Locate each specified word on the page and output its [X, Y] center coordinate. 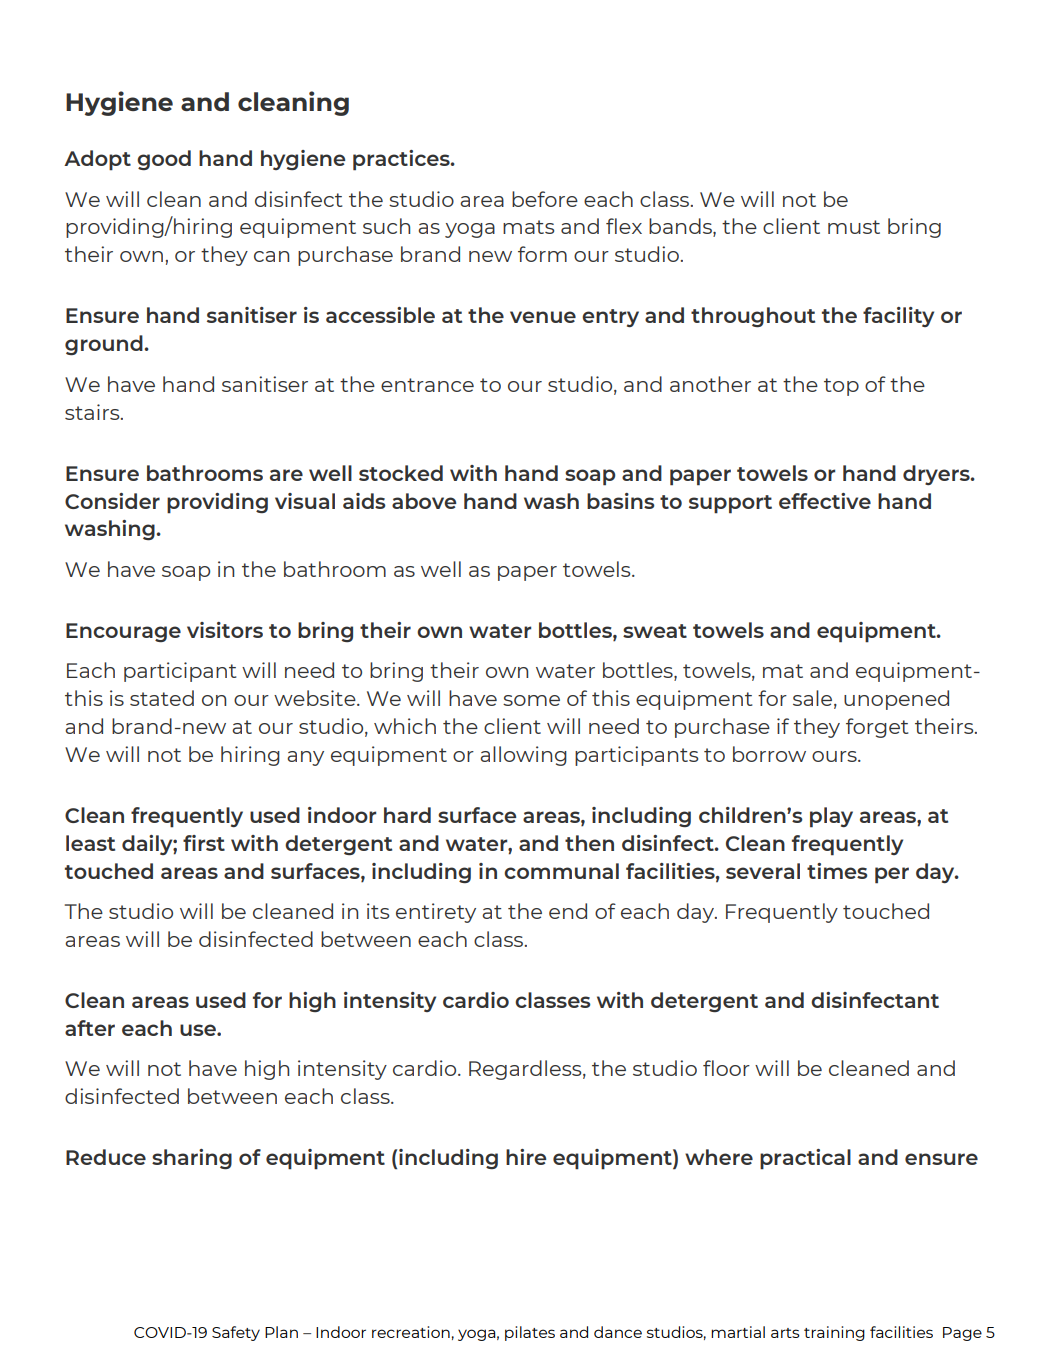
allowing [523, 756]
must [854, 227]
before [545, 199]
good [164, 160]
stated [162, 698]
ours [835, 756]
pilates [530, 1333]
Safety [236, 1333]
